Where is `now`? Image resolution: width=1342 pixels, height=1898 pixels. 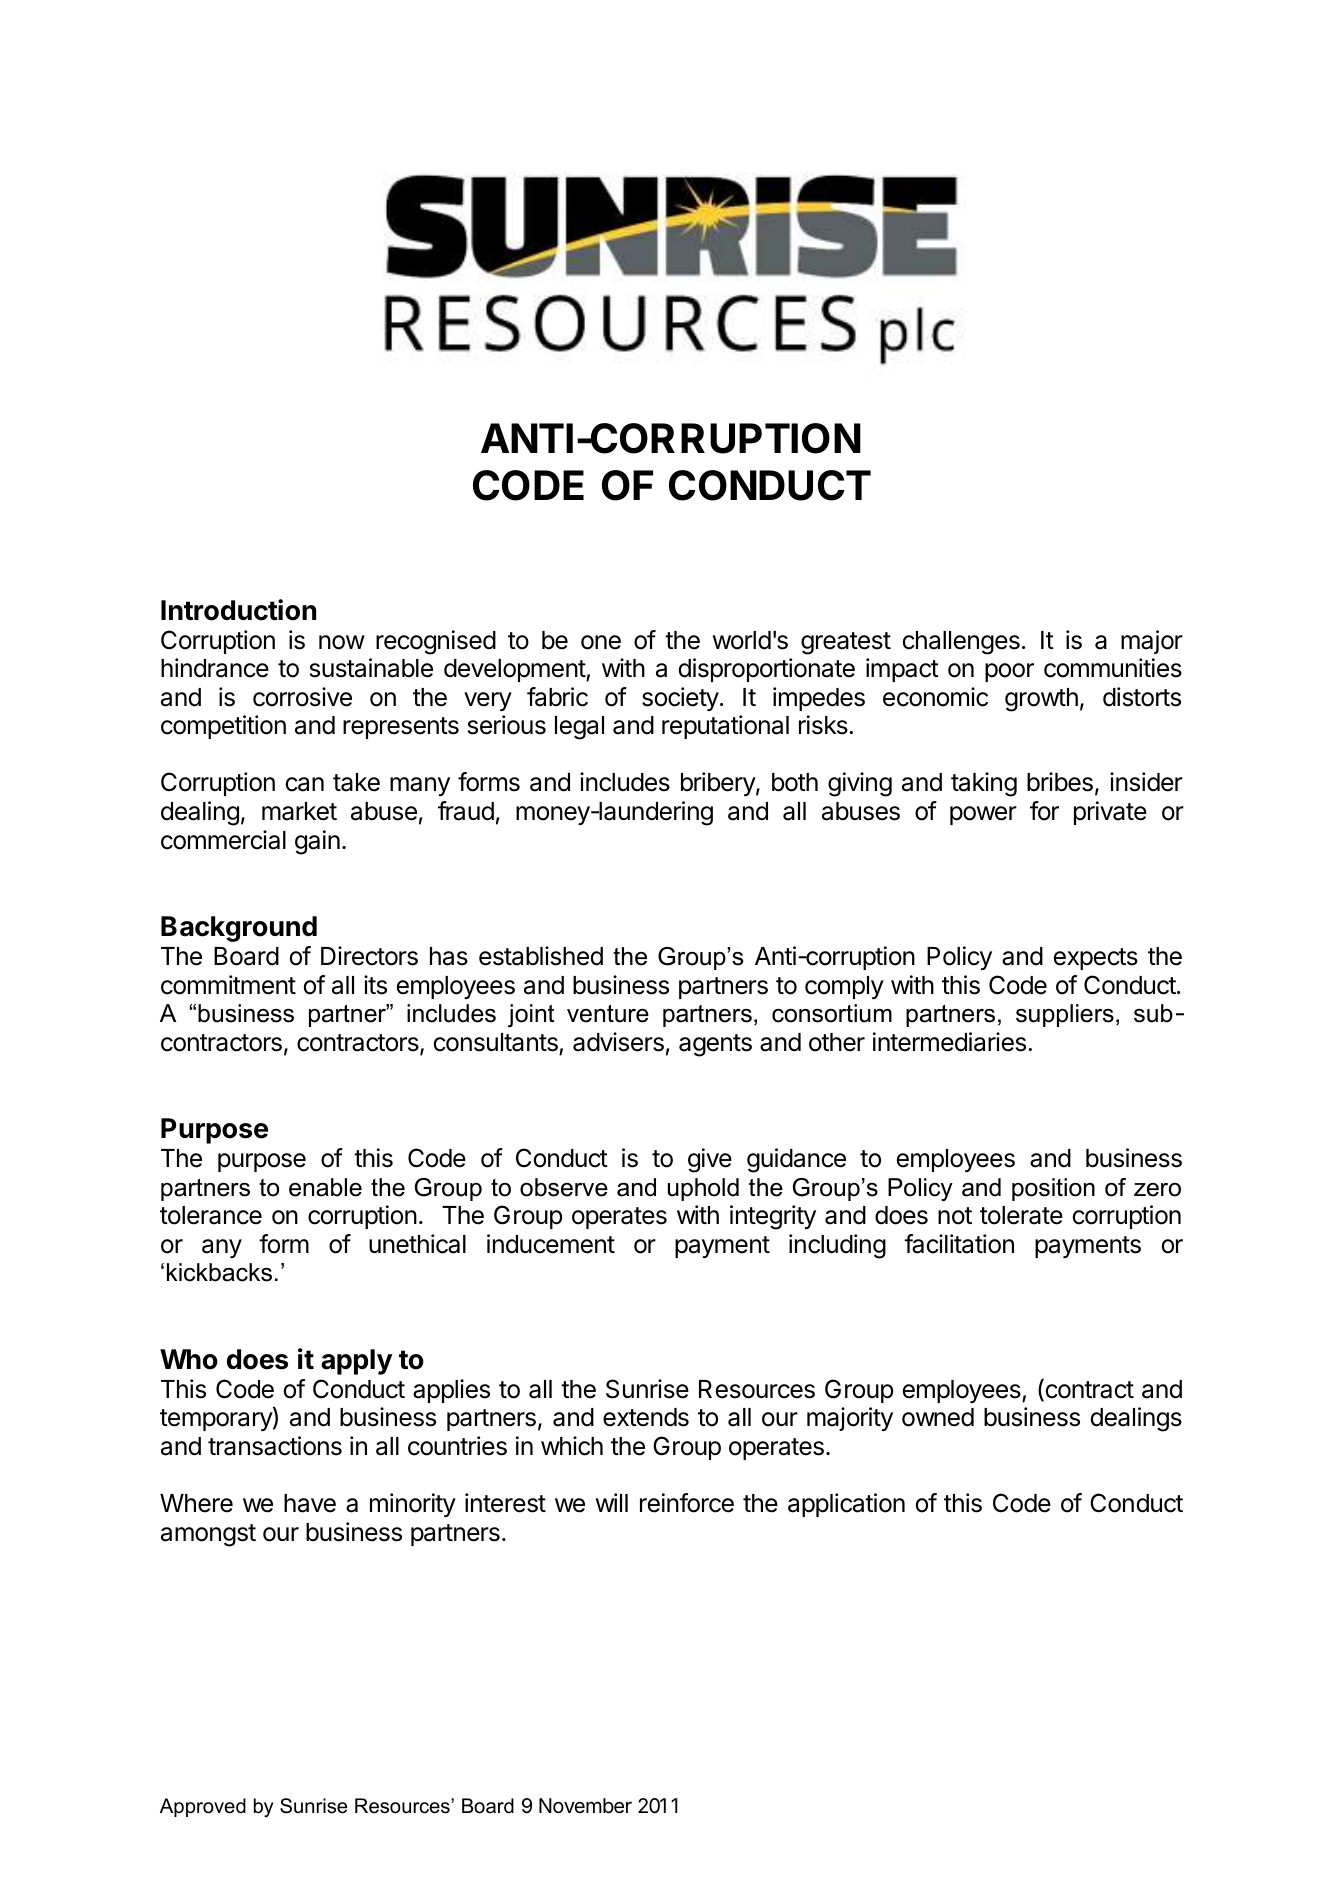
now is located at coordinates (342, 642).
